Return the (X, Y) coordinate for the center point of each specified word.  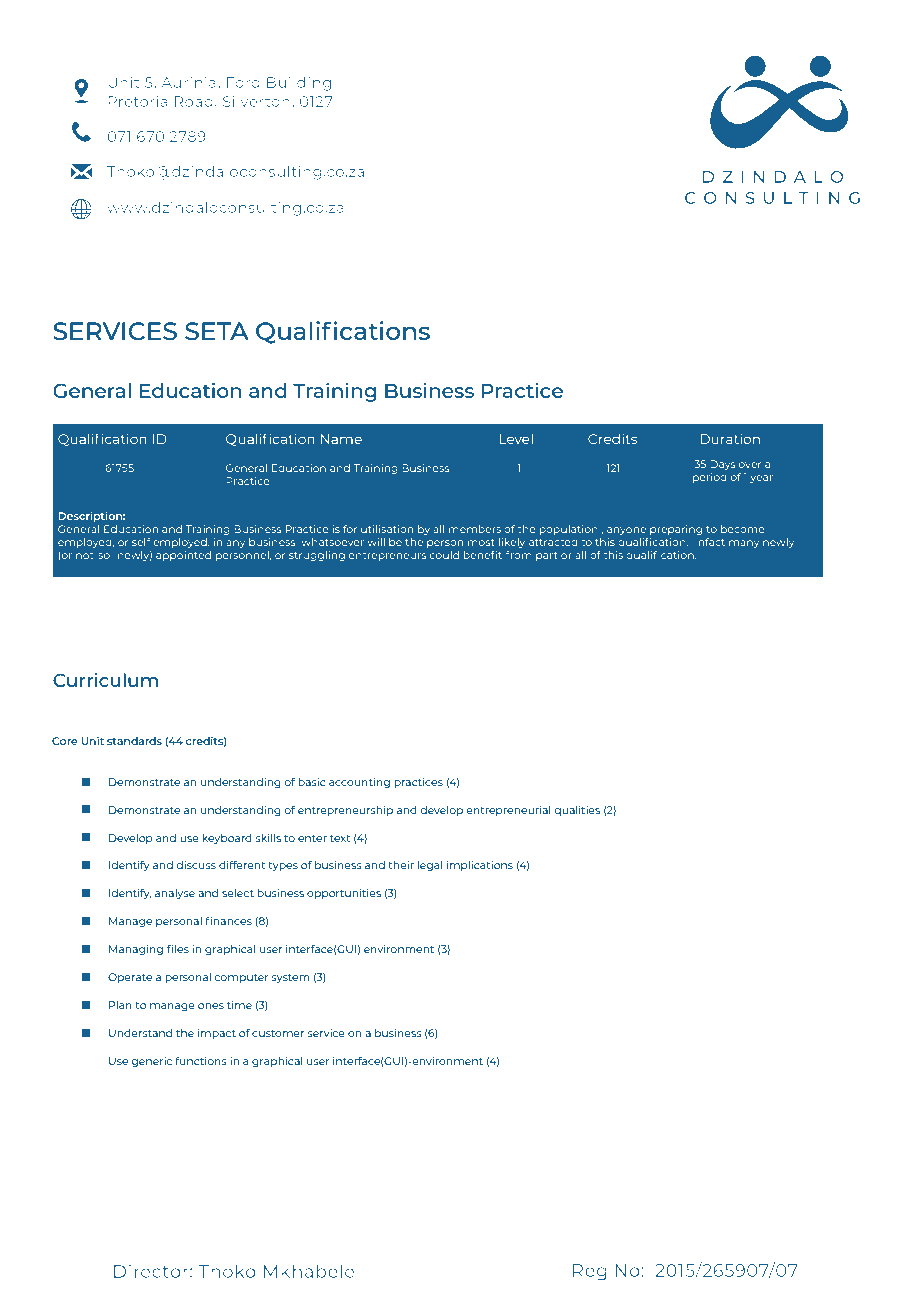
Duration (730, 438)
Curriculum (105, 680)
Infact (710, 542)
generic (151, 1062)
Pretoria (138, 101)
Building (299, 83)
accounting (359, 783)
